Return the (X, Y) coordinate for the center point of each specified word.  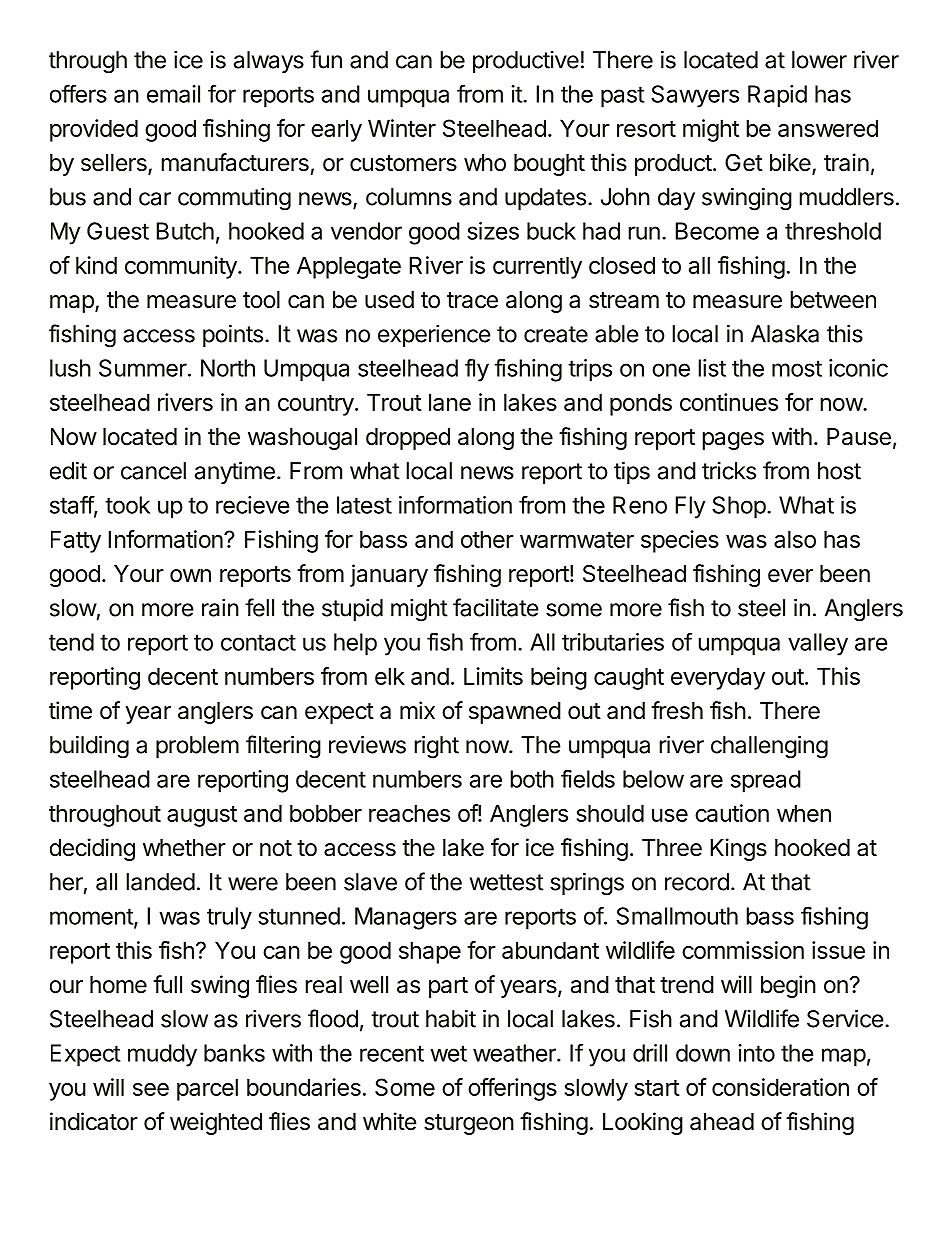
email (173, 94)
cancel (153, 471)
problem (197, 747)
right (436, 747)
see (151, 1089)
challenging (769, 747)
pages (733, 441)
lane (450, 402)
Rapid (777, 96)
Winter (402, 128)
